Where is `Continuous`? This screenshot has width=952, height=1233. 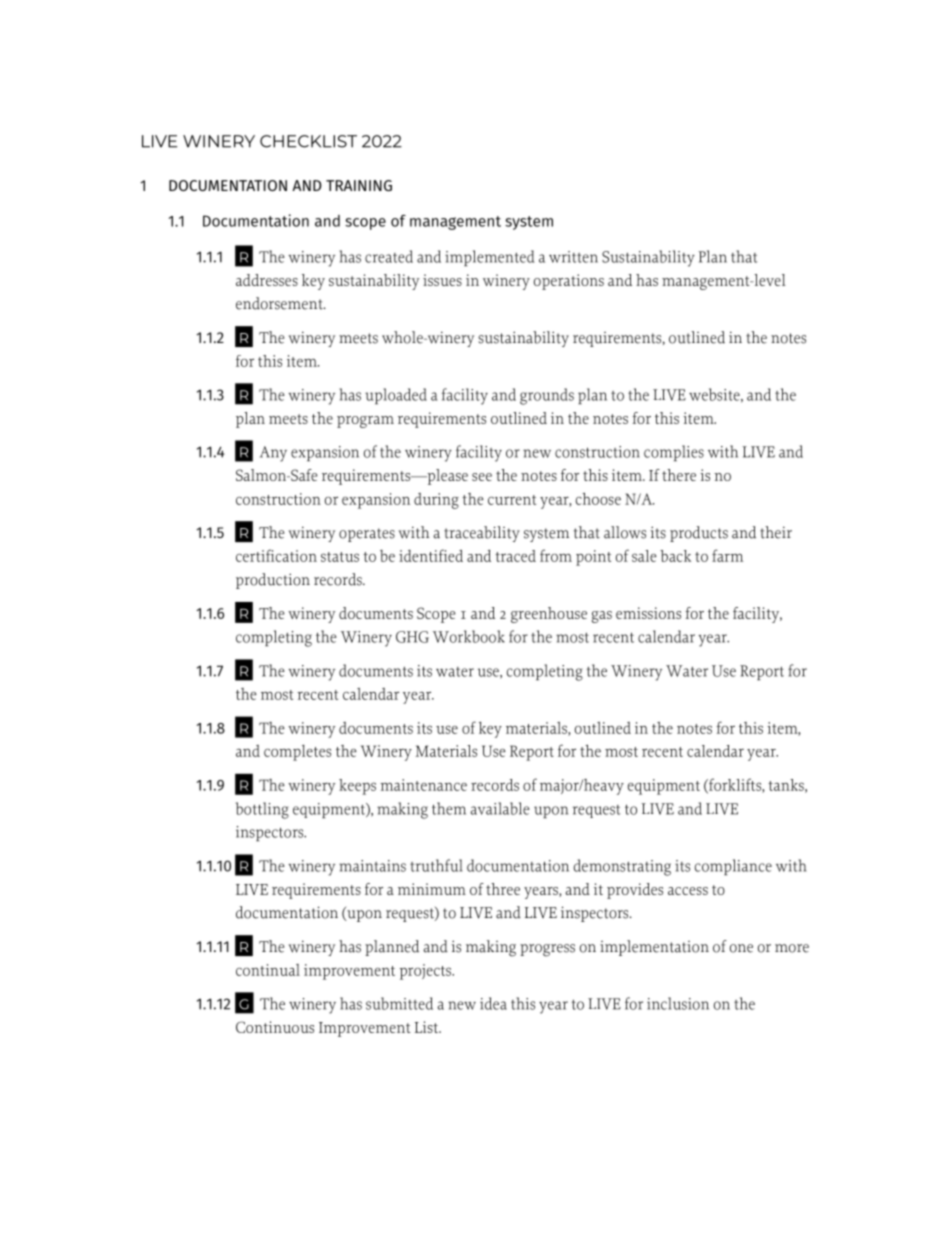 Continuous is located at coordinates (275, 1027).
